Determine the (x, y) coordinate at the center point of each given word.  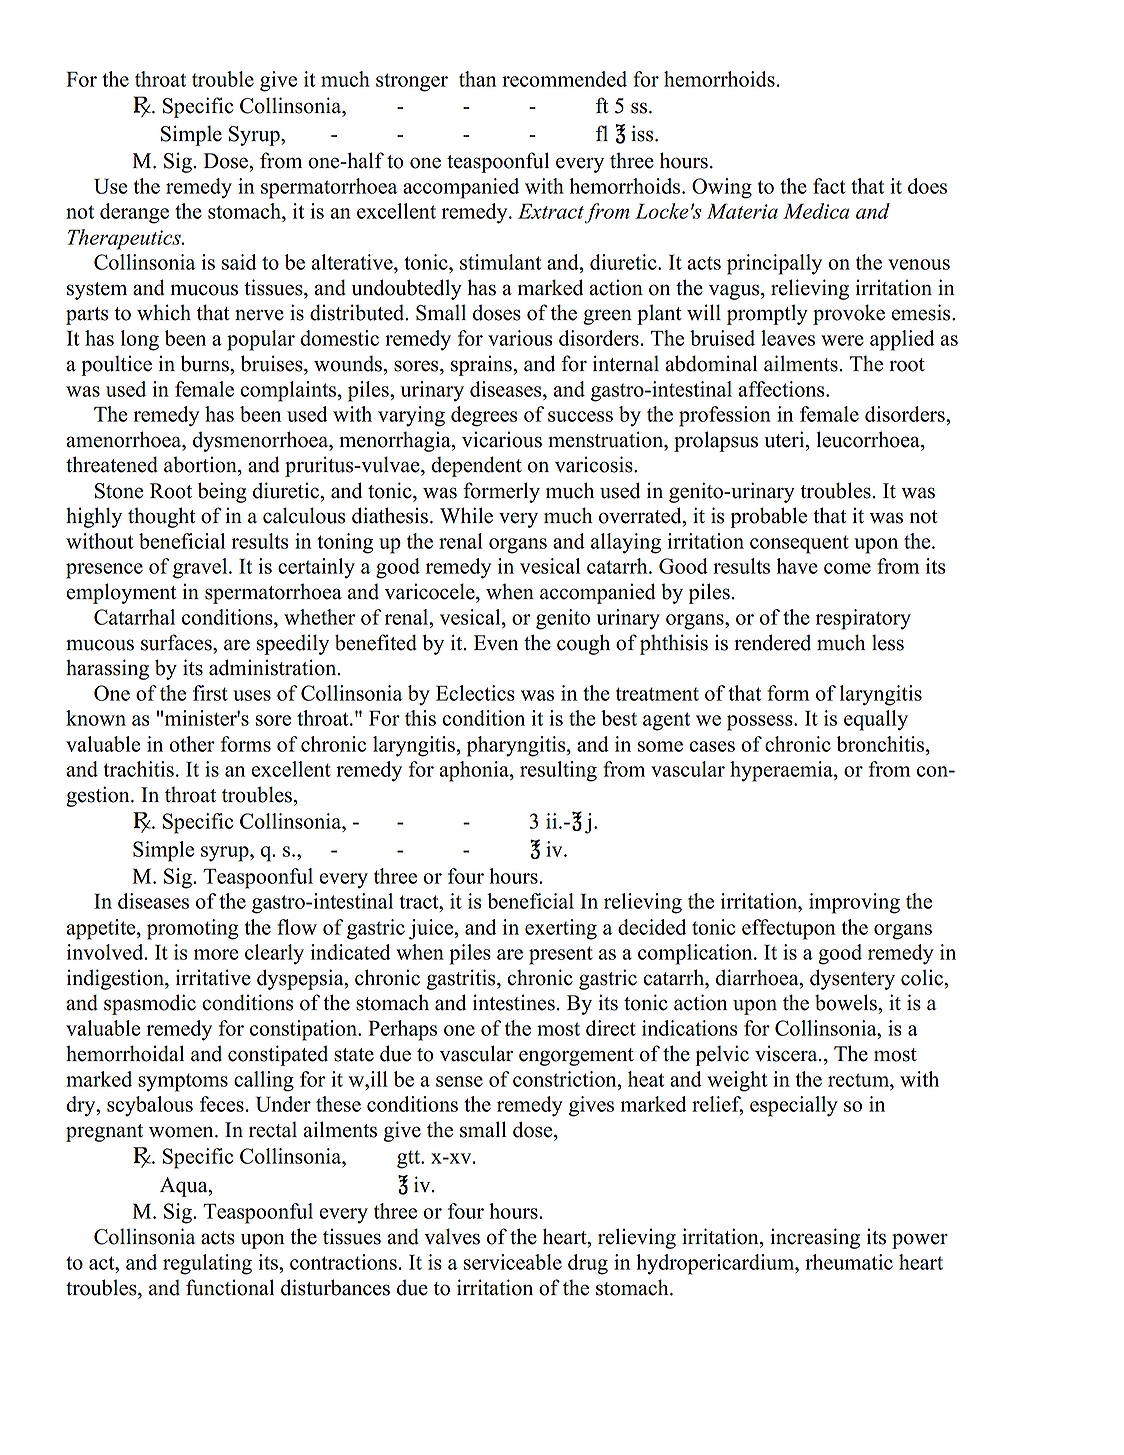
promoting (193, 929)
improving (854, 903)
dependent (476, 466)
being (222, 492)
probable (768, 517)
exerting (561, 929)
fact (829, 186)
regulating (207, 1264)
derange (134, 213)
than (478, 79)
